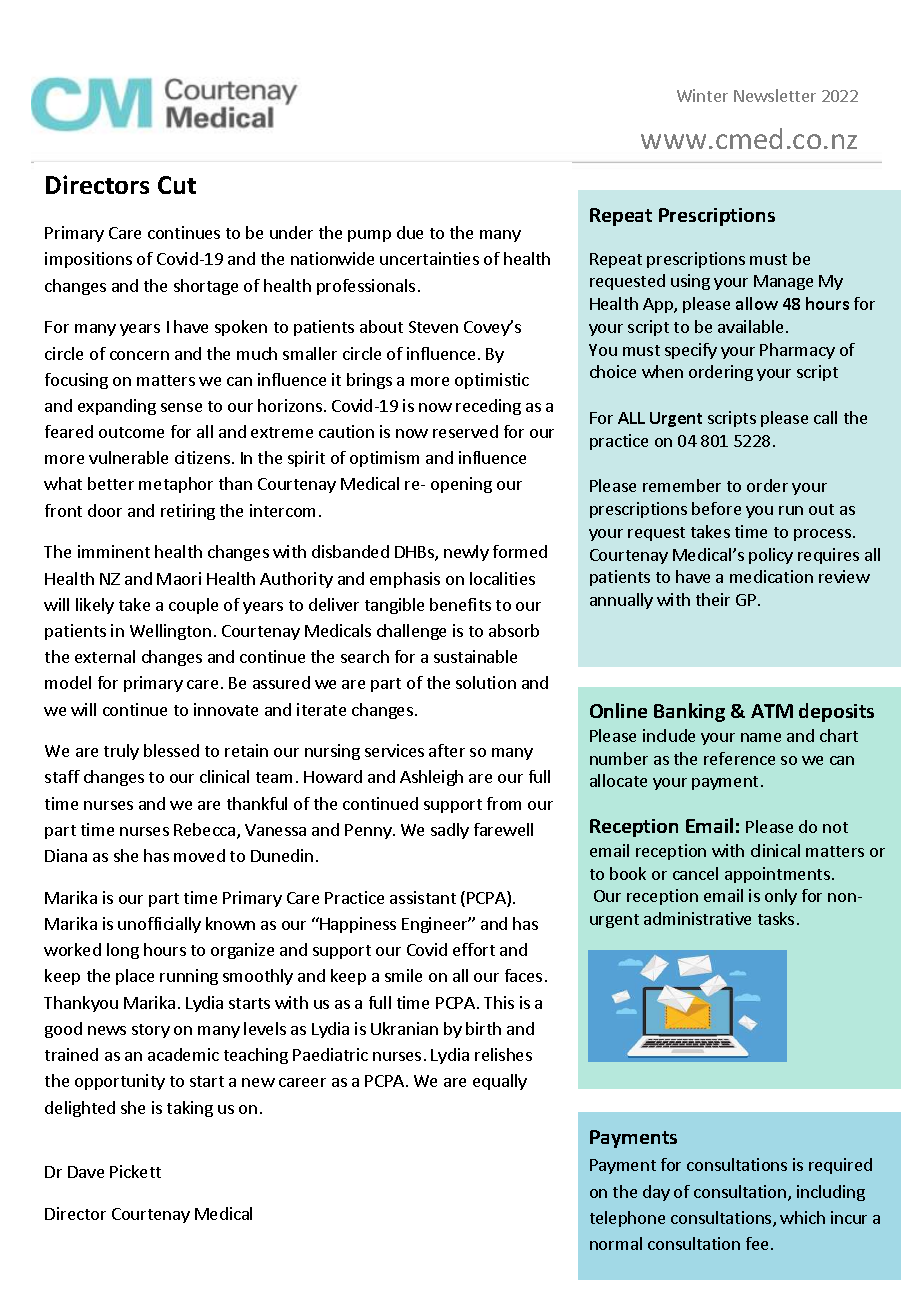  I want to click on sustainable, so click(475, 656).
